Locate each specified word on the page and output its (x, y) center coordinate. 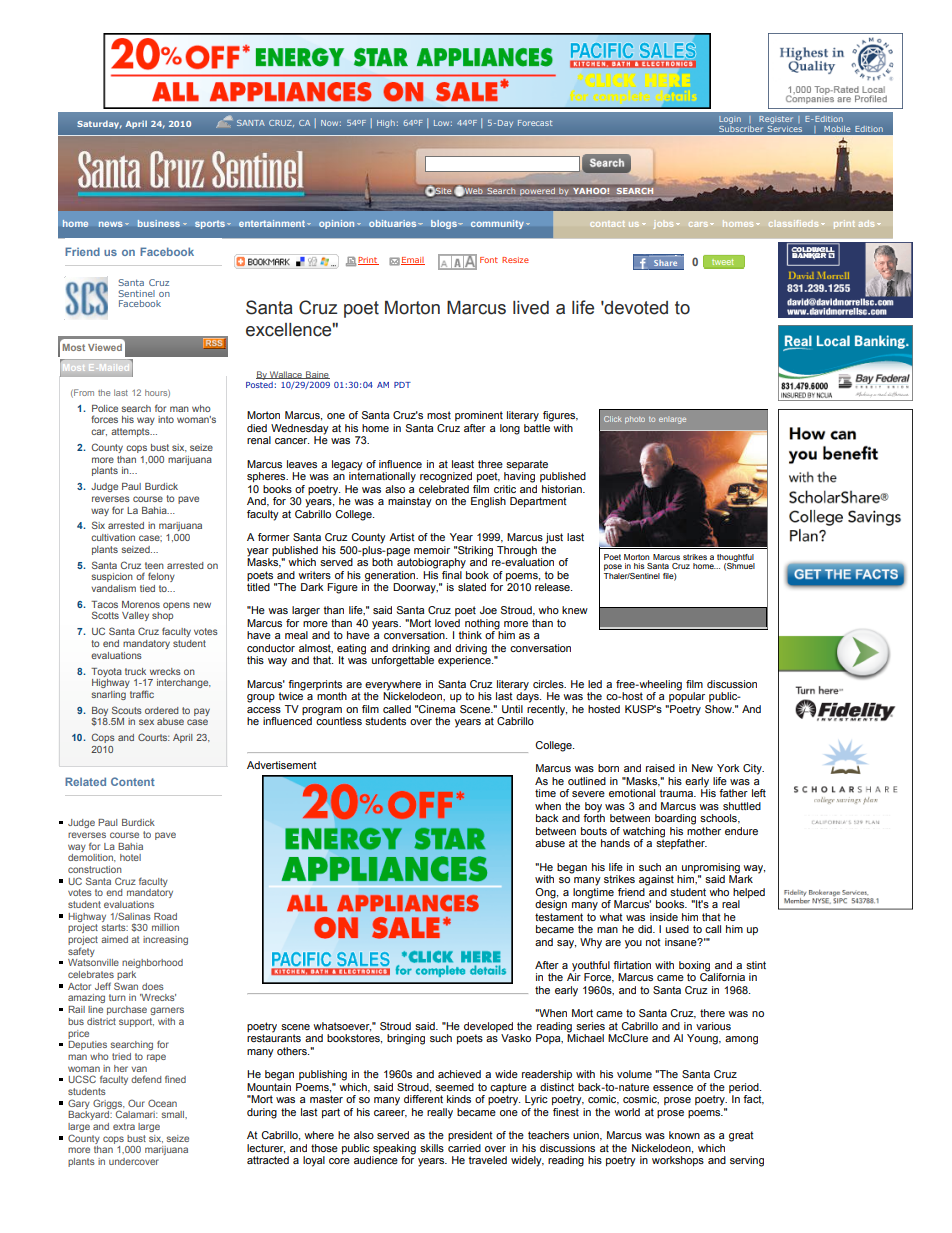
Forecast (535, 123)
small (174, 1114)
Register (776, 120)
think (470, 635)
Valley (135, 616)
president (470, 1136)
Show (719, 709)
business (159, 223)
